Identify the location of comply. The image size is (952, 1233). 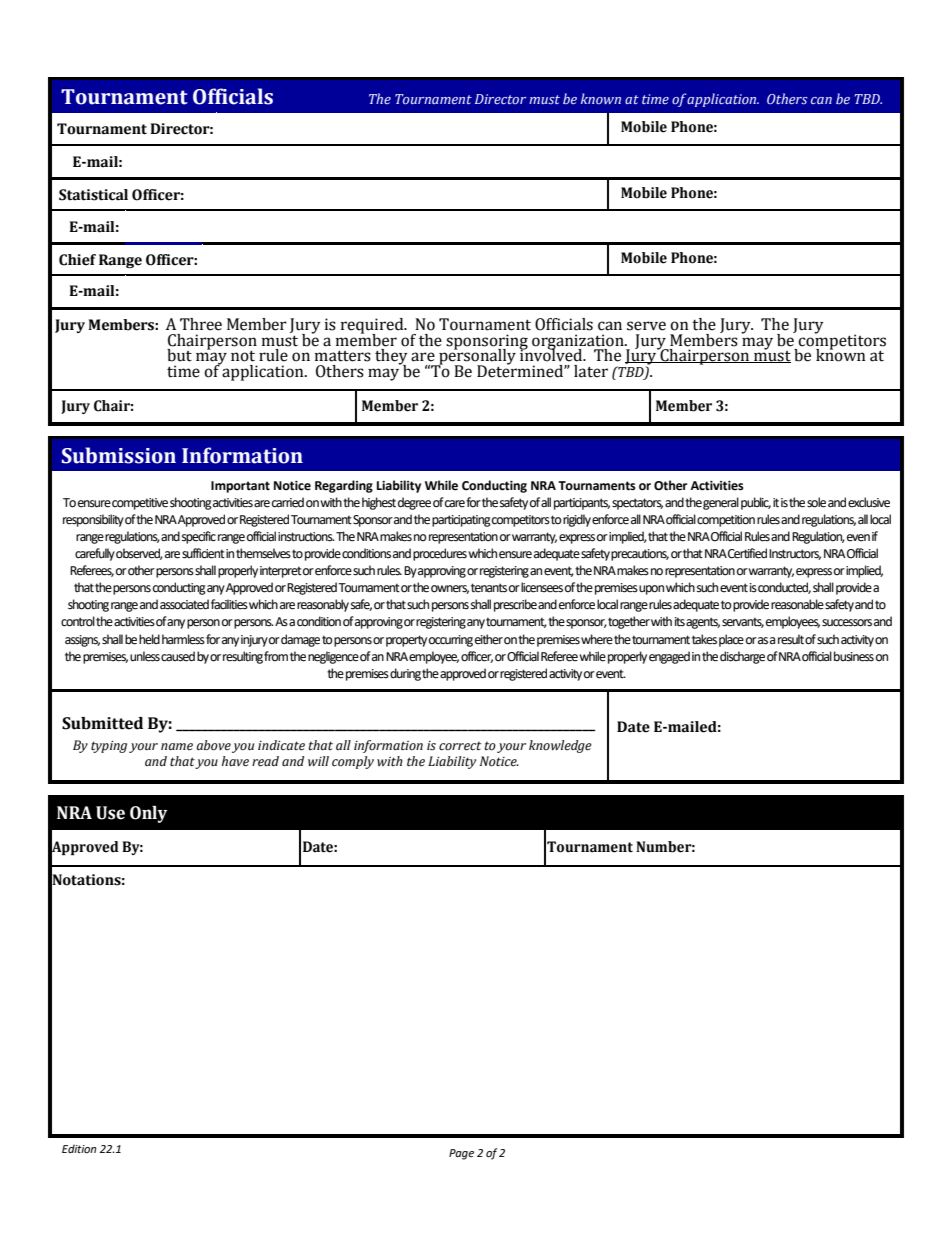
(353, 762).
